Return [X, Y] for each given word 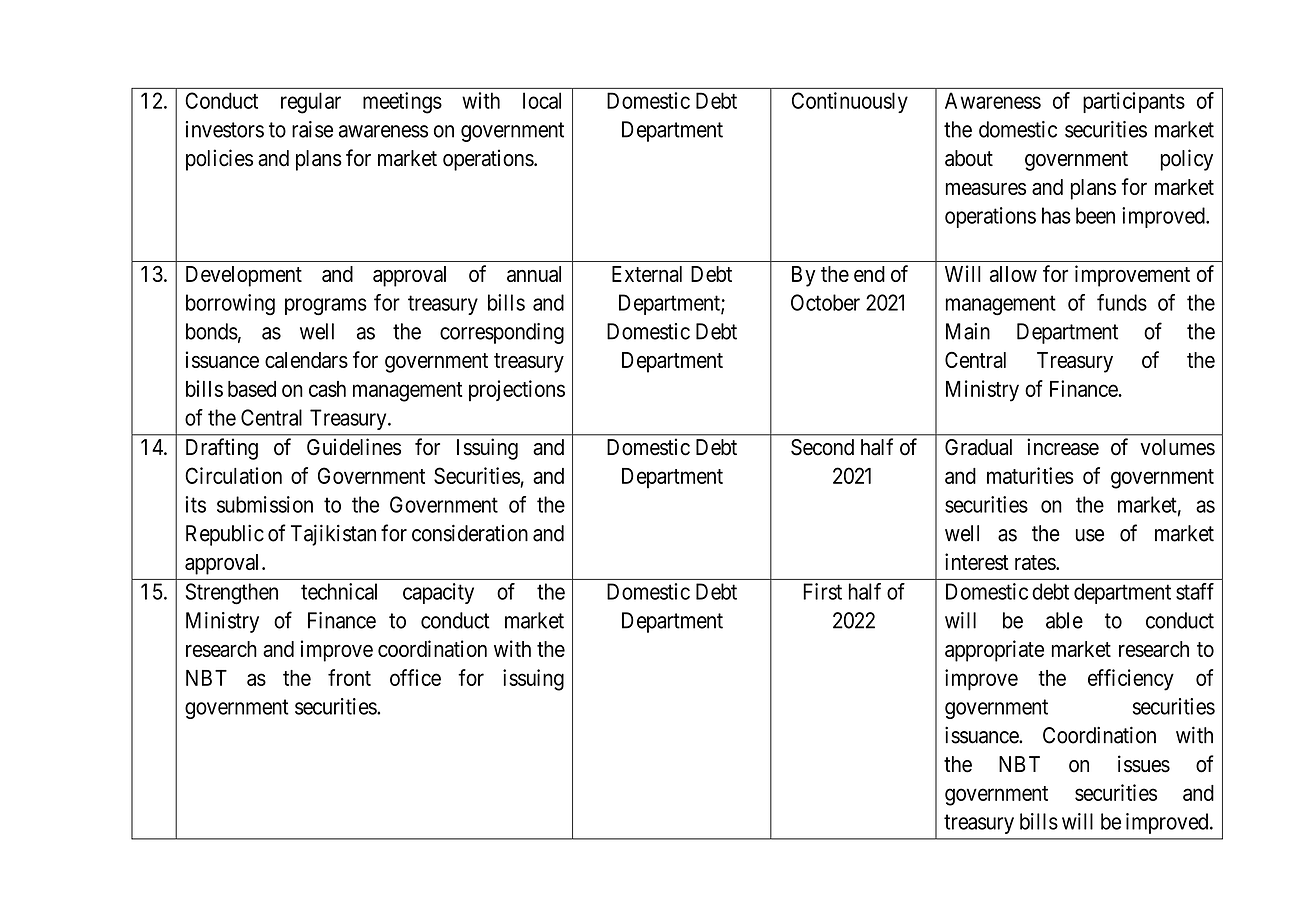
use [1090, 535]
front [349, 677]
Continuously [850, 102]
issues [1144, 764]
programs [326, 307]
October [825, 302]
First [822, 591]
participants [1134, 102]
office [415, 677]
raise [312, 129]
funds [1122, 302]
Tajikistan [333, 535]
